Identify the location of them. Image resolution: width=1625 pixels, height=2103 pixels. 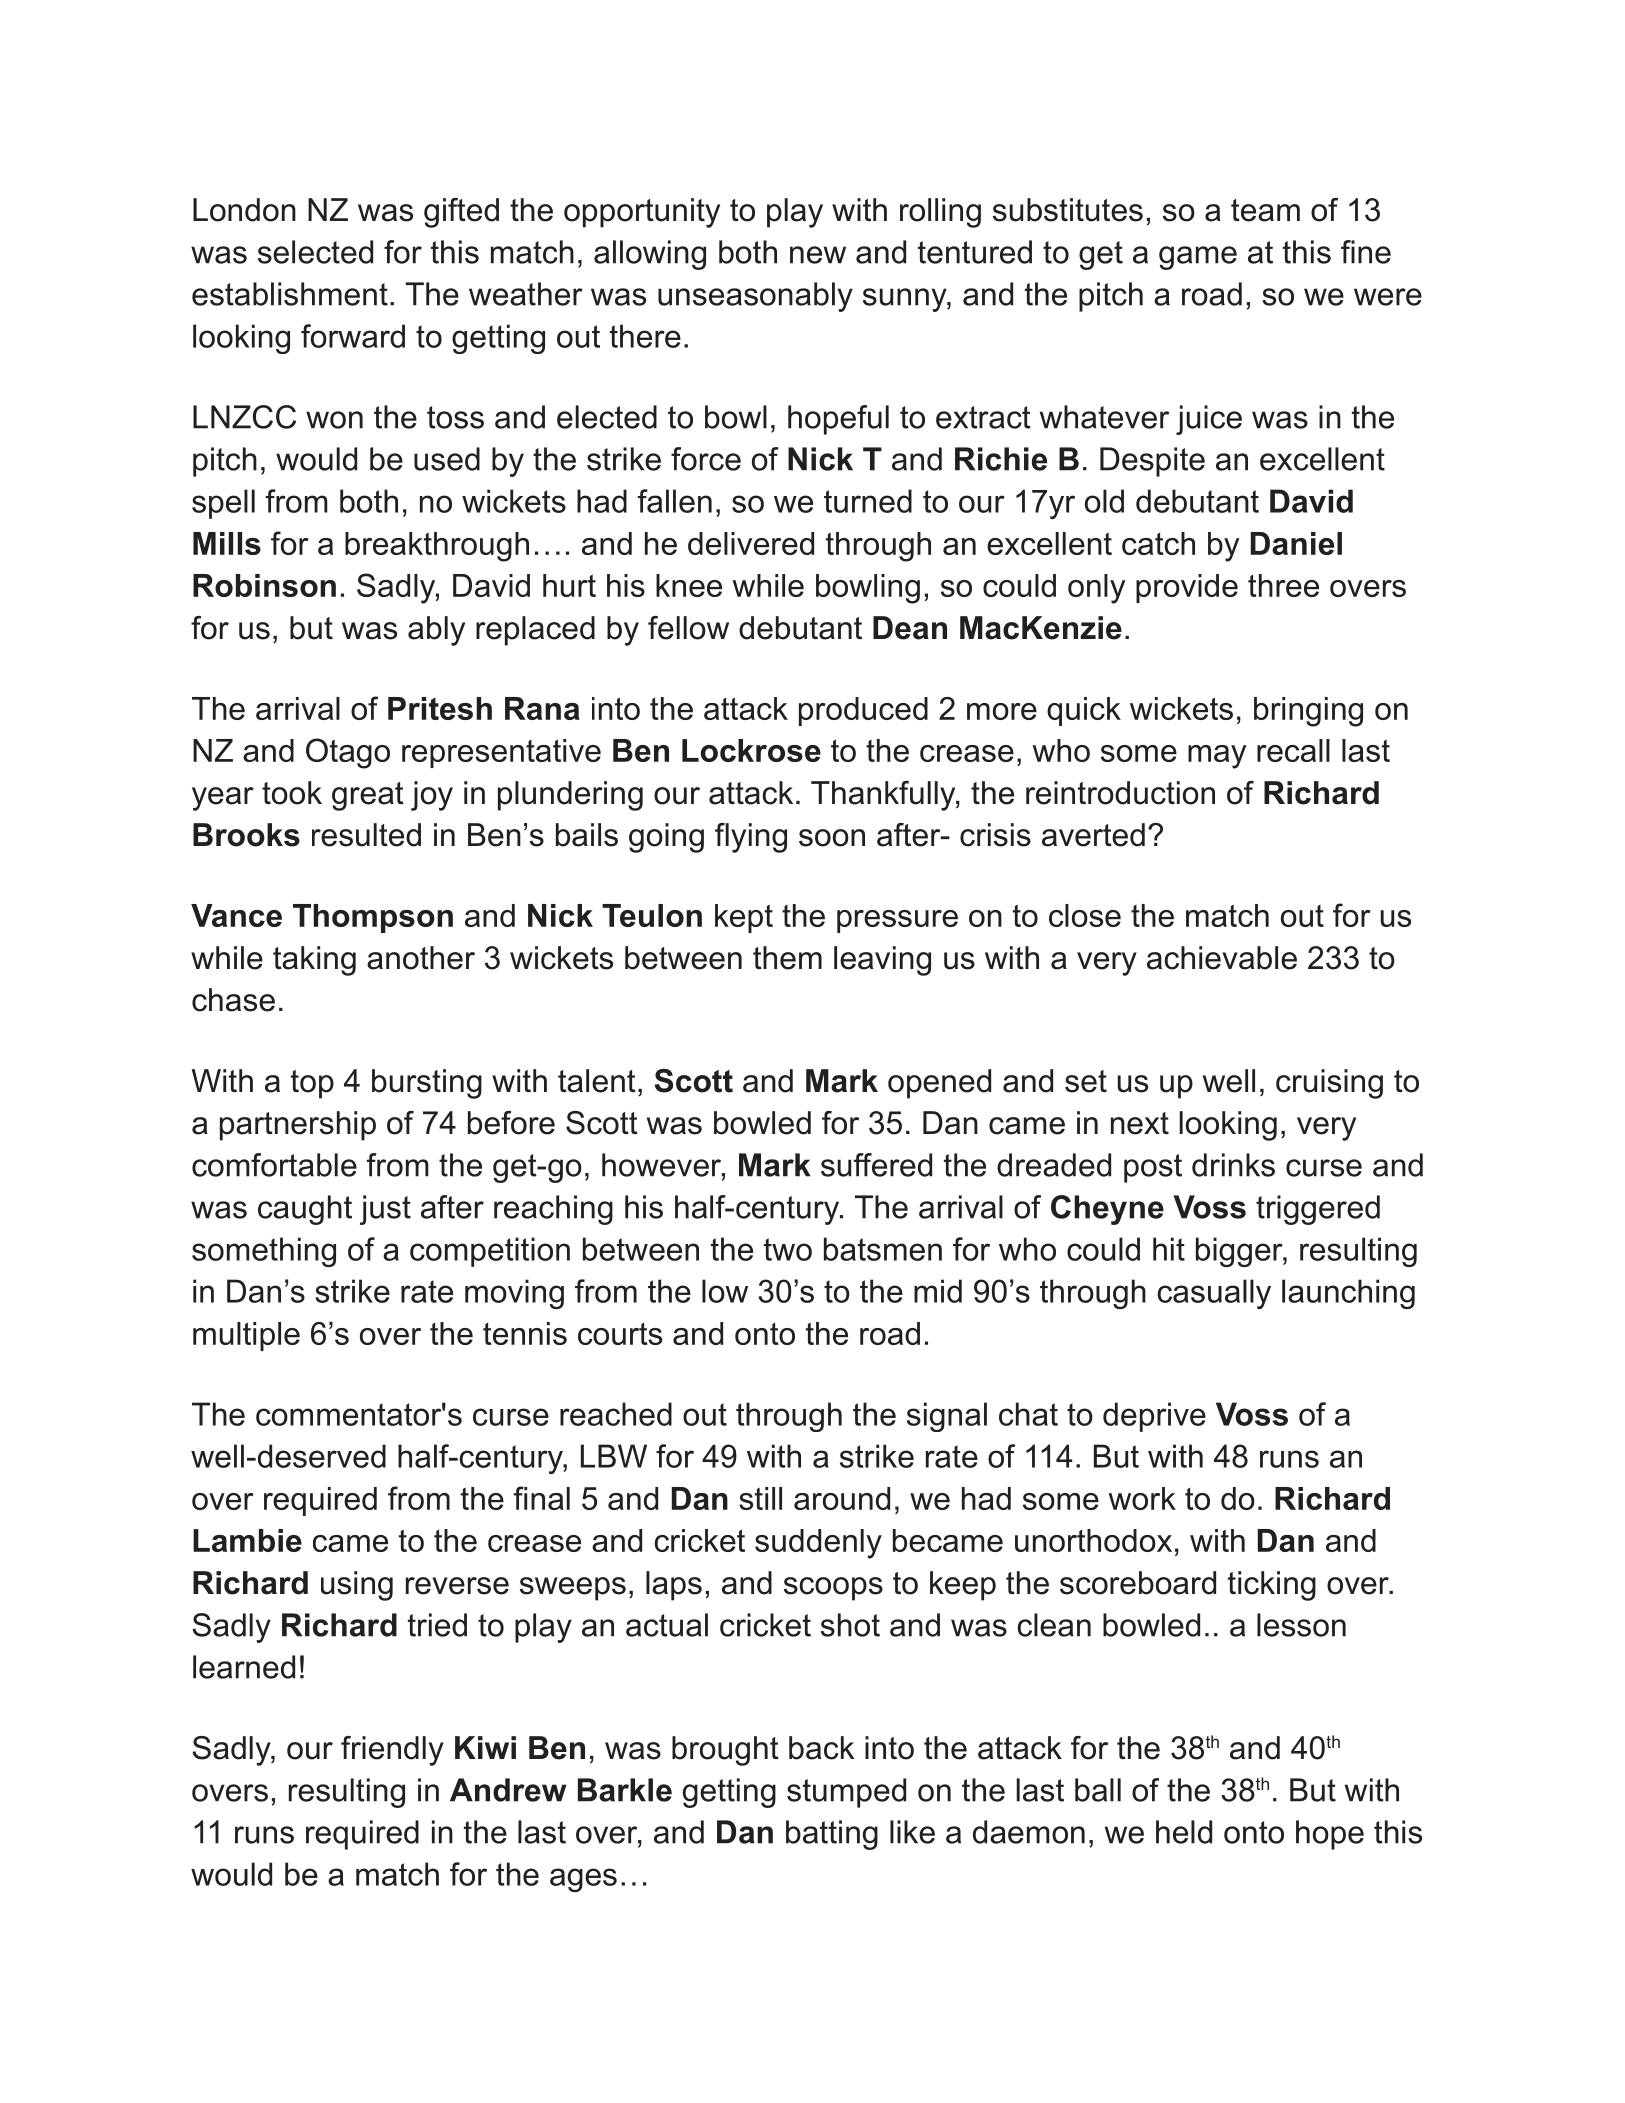
(787, 958).
